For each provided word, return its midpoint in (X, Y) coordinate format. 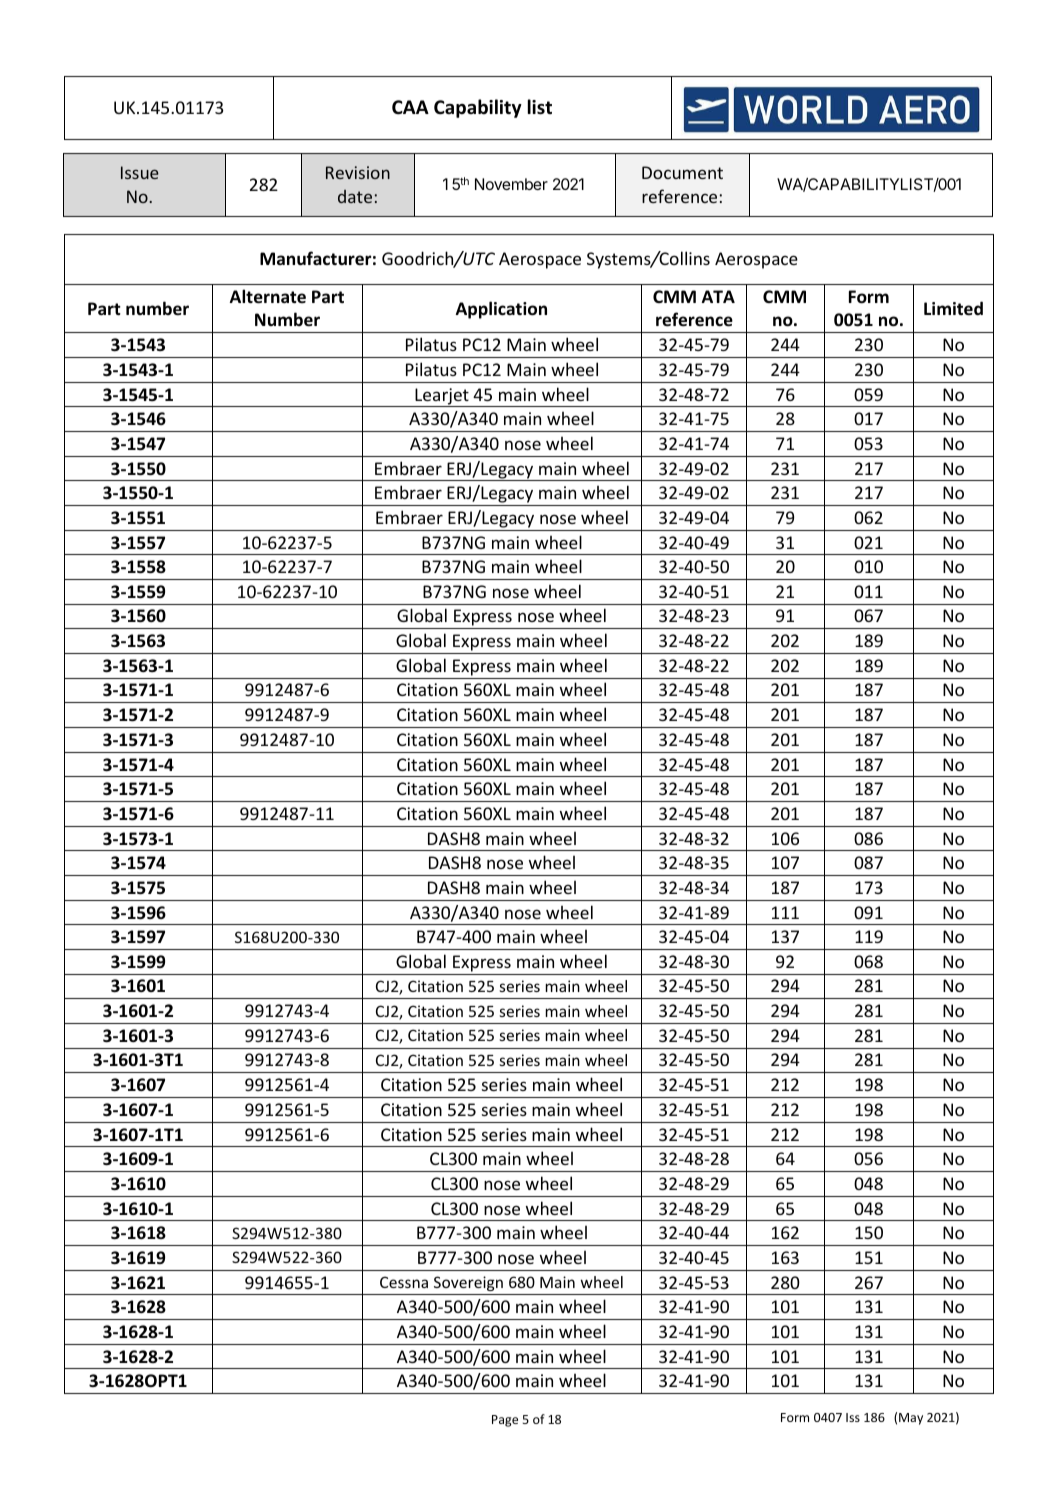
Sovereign (468, 1283)
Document (682, 172)
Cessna (404, 1282)
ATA (718, 296)
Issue (140, 172)
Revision (358, 172)
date (355, 196)
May (911, 1419)
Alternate (268, 296)
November (511, 184)
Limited (953, 308)
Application (501, 310)
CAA (410, 107)
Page (505, 1421)
